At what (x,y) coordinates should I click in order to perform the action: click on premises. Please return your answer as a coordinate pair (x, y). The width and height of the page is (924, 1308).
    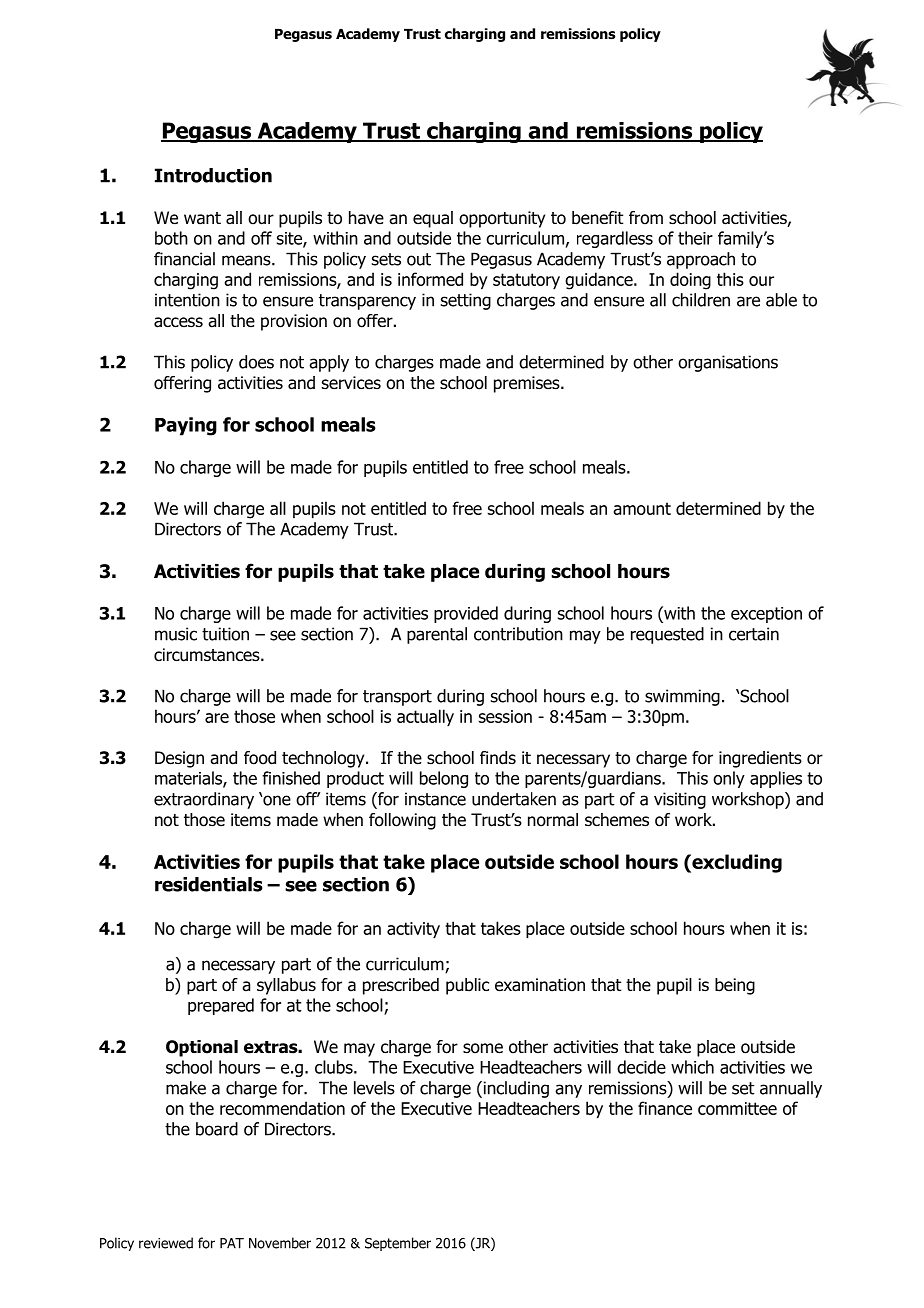
    Looking at the image, I should click on (528, 384).
